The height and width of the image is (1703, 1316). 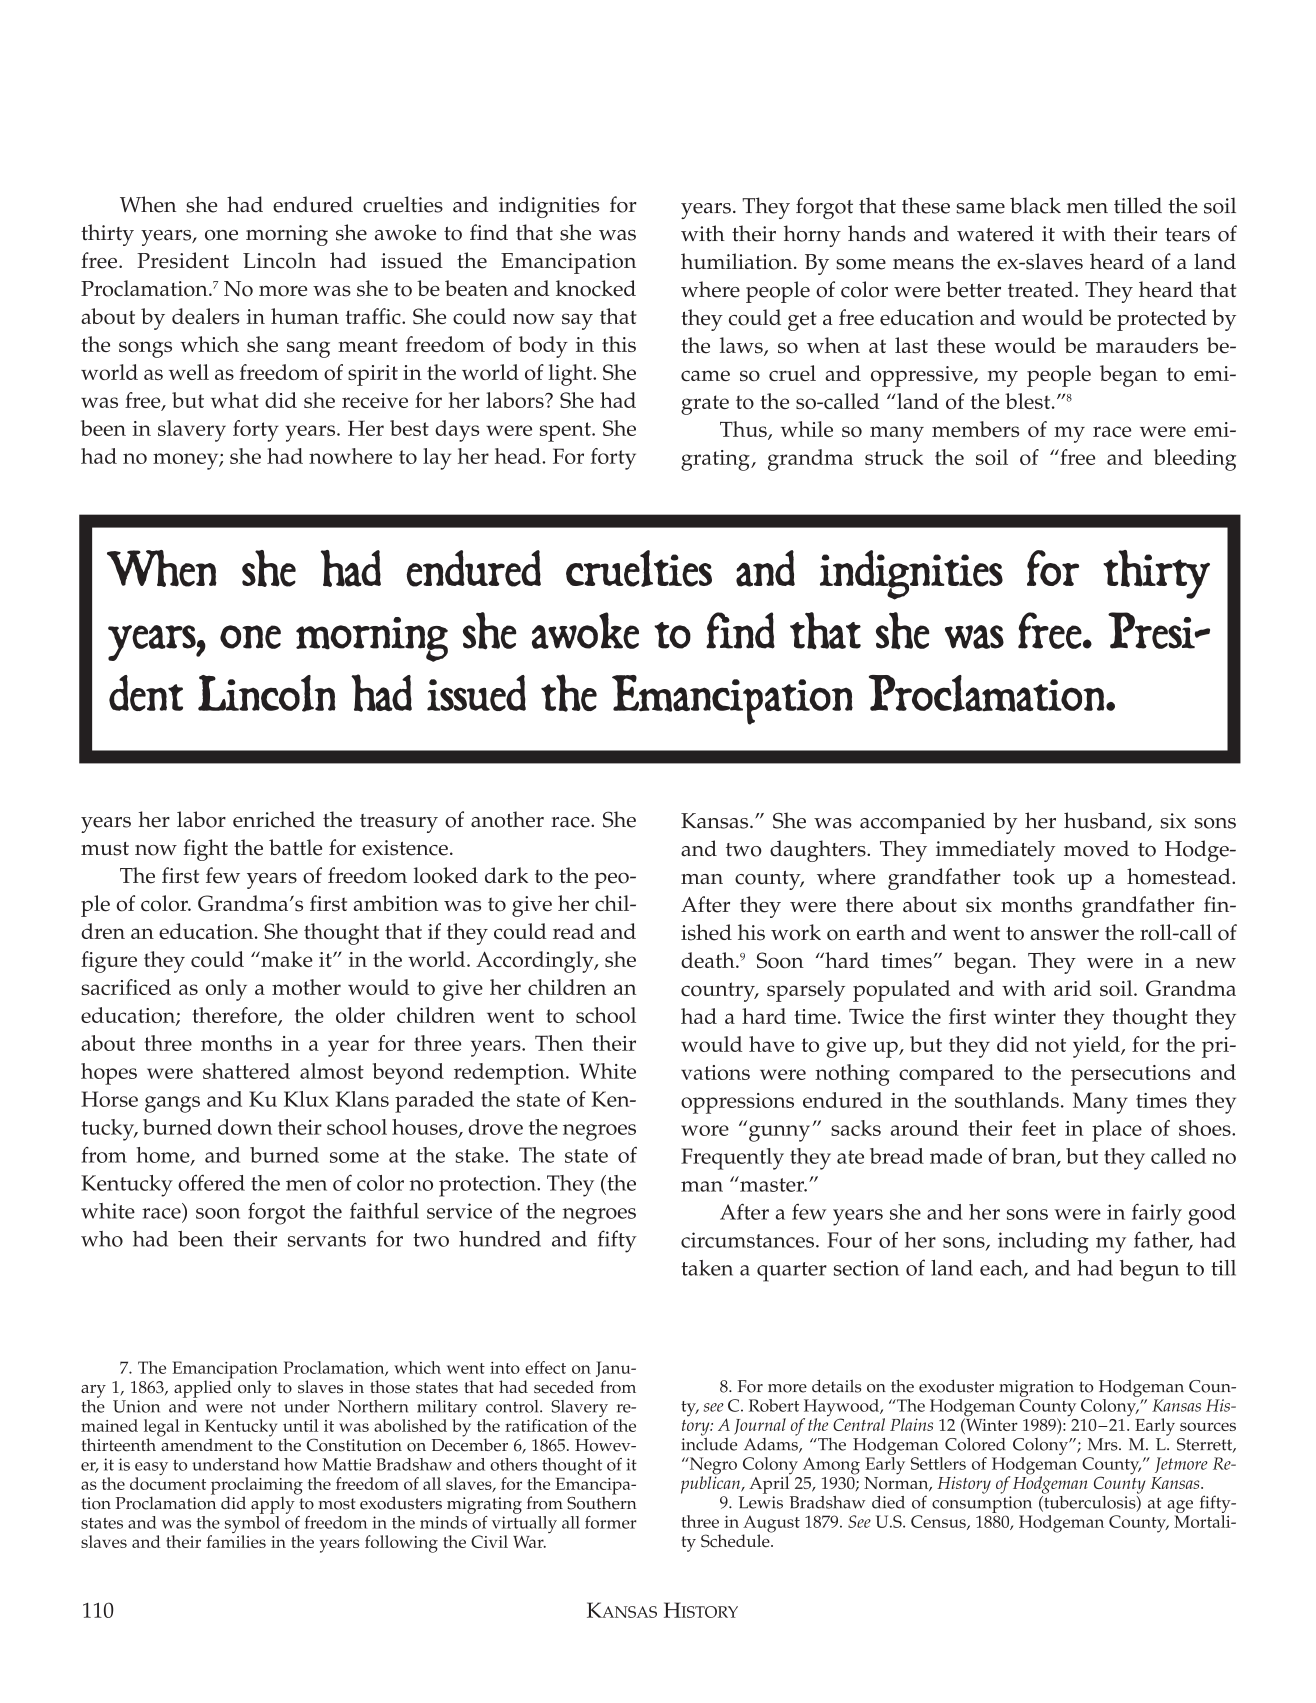 What do you see at coordinates (1106, 821) in the image?
I see `husband` at bounding box center [1106, 821].
